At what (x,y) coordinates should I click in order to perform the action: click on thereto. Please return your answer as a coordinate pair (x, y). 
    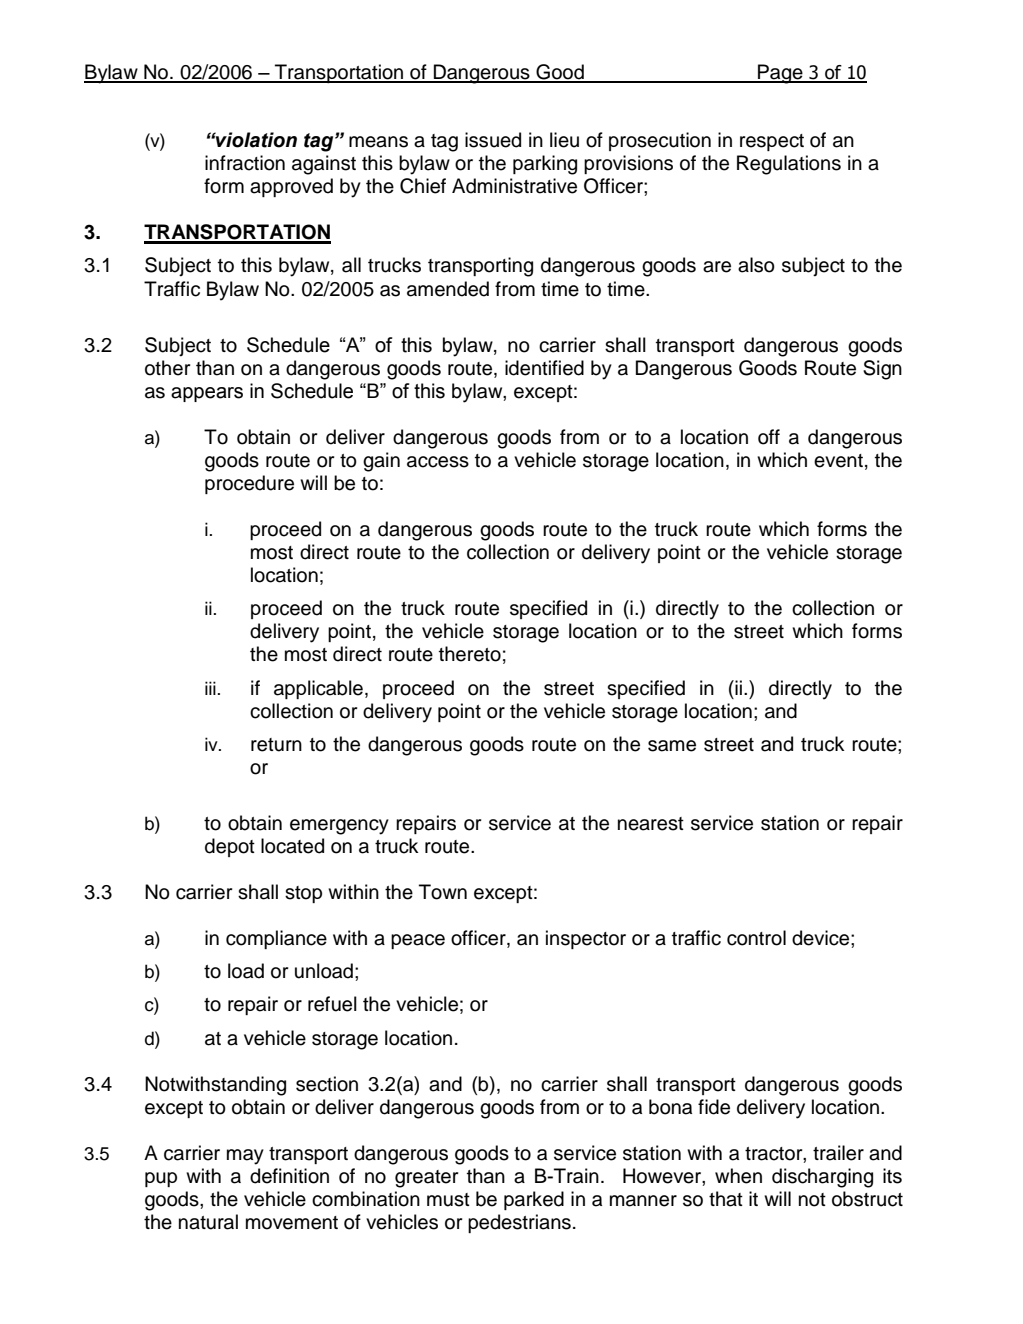
    Looking at the image, I should click on (470, 654).
